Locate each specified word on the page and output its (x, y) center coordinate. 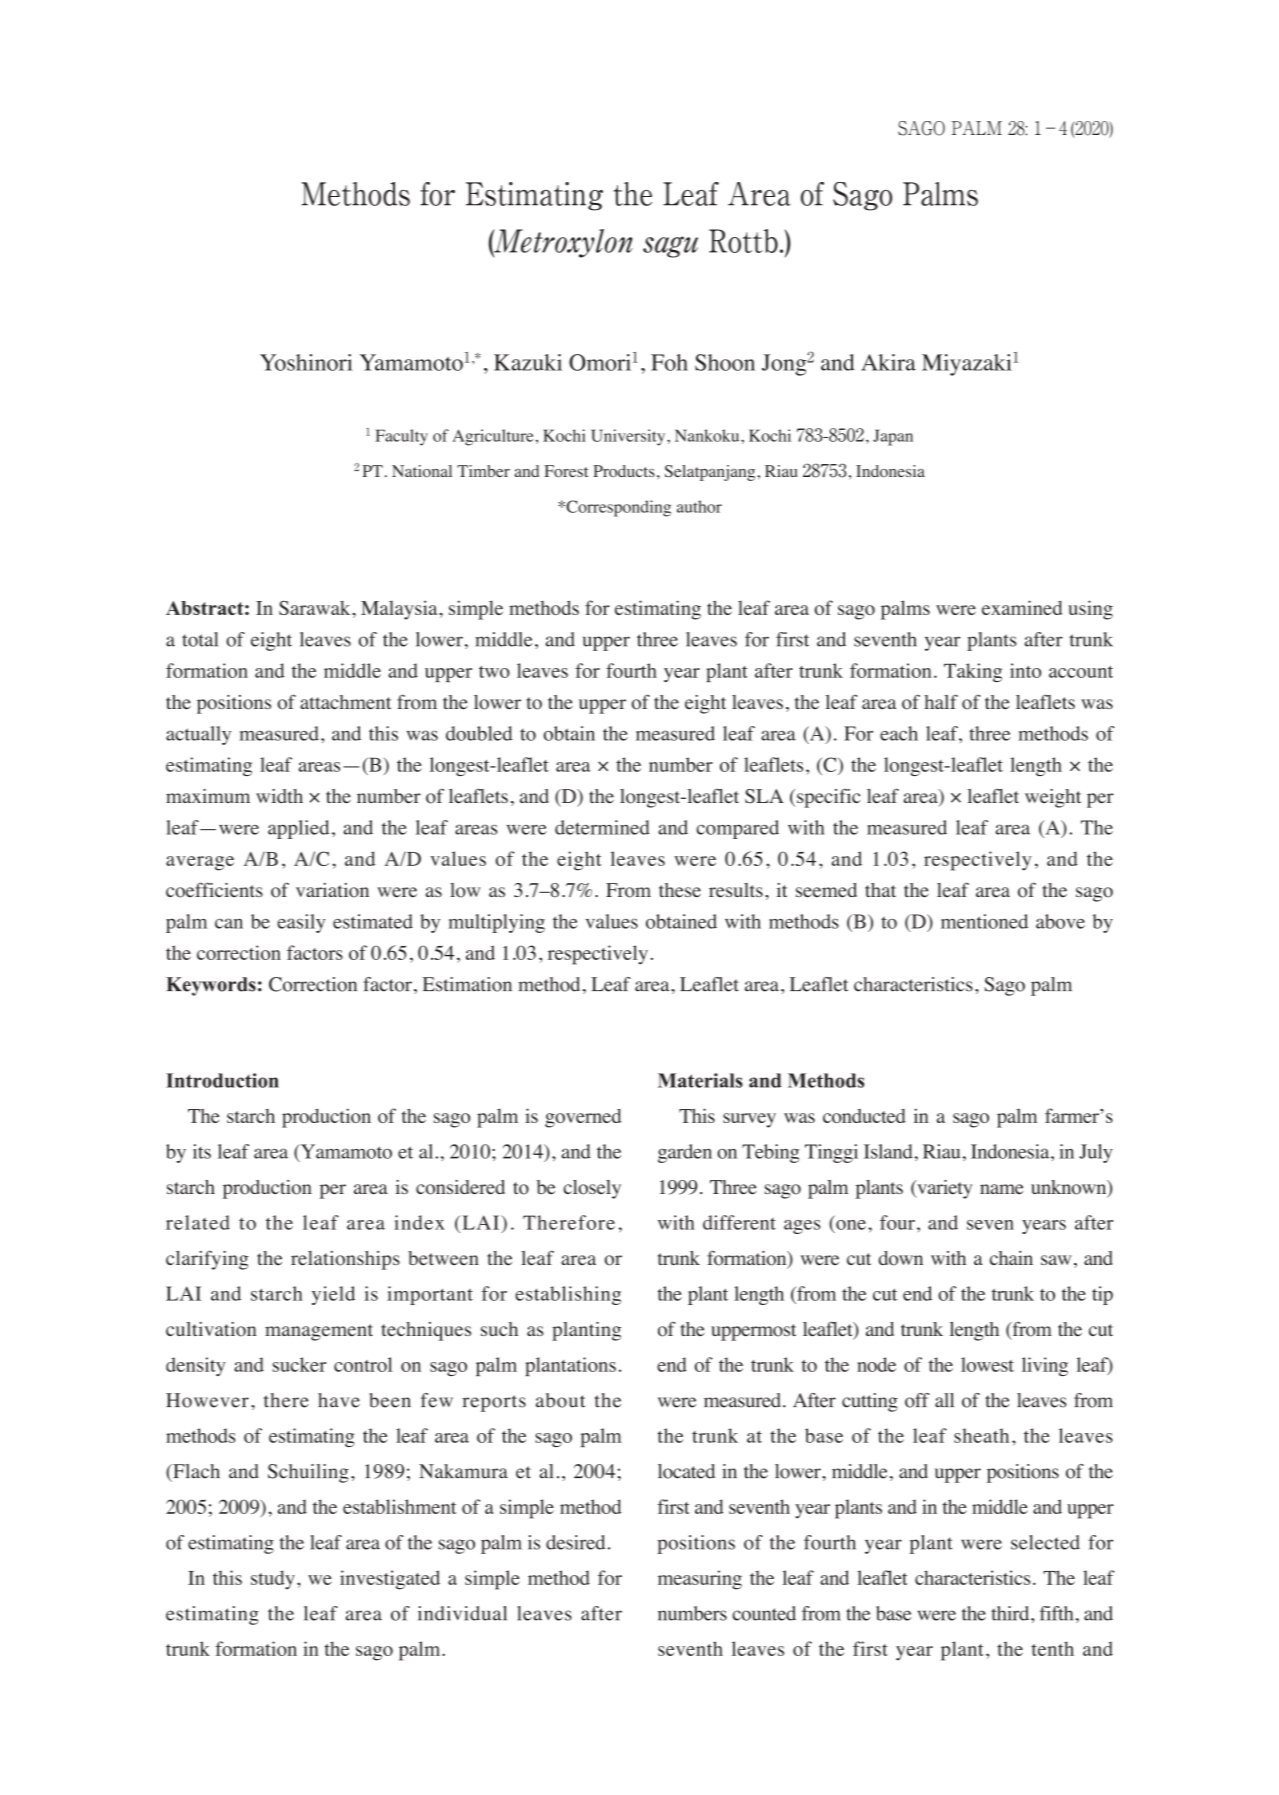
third (1011, 1613)
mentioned (984, 921)
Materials (700, 1080)
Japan (893, 437)
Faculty (401, 437)
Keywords (211, 986)
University (629, 437)
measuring (700, 1580)
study (273, 1580)
